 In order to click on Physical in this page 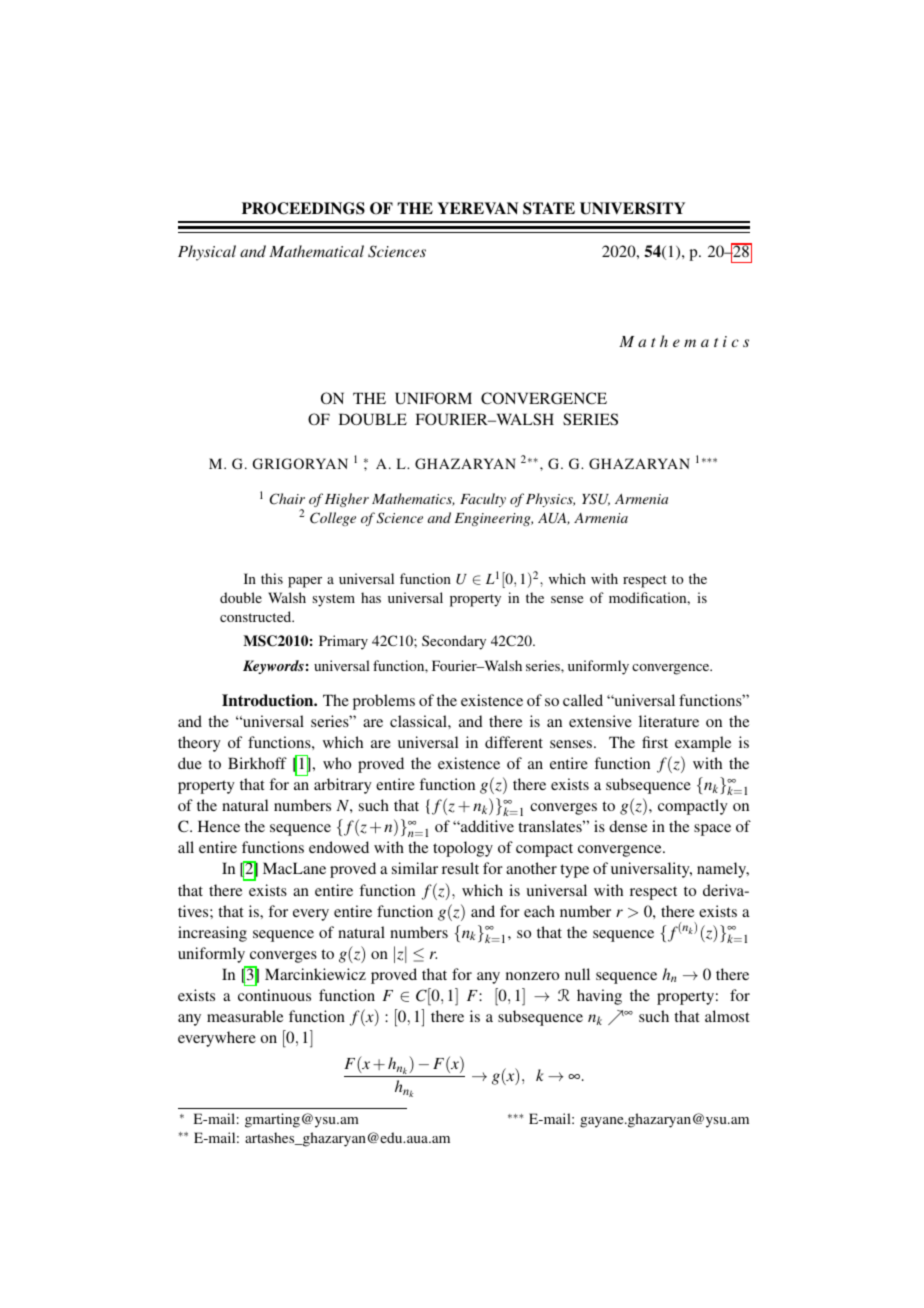, I will do `click(207, 253)`.
